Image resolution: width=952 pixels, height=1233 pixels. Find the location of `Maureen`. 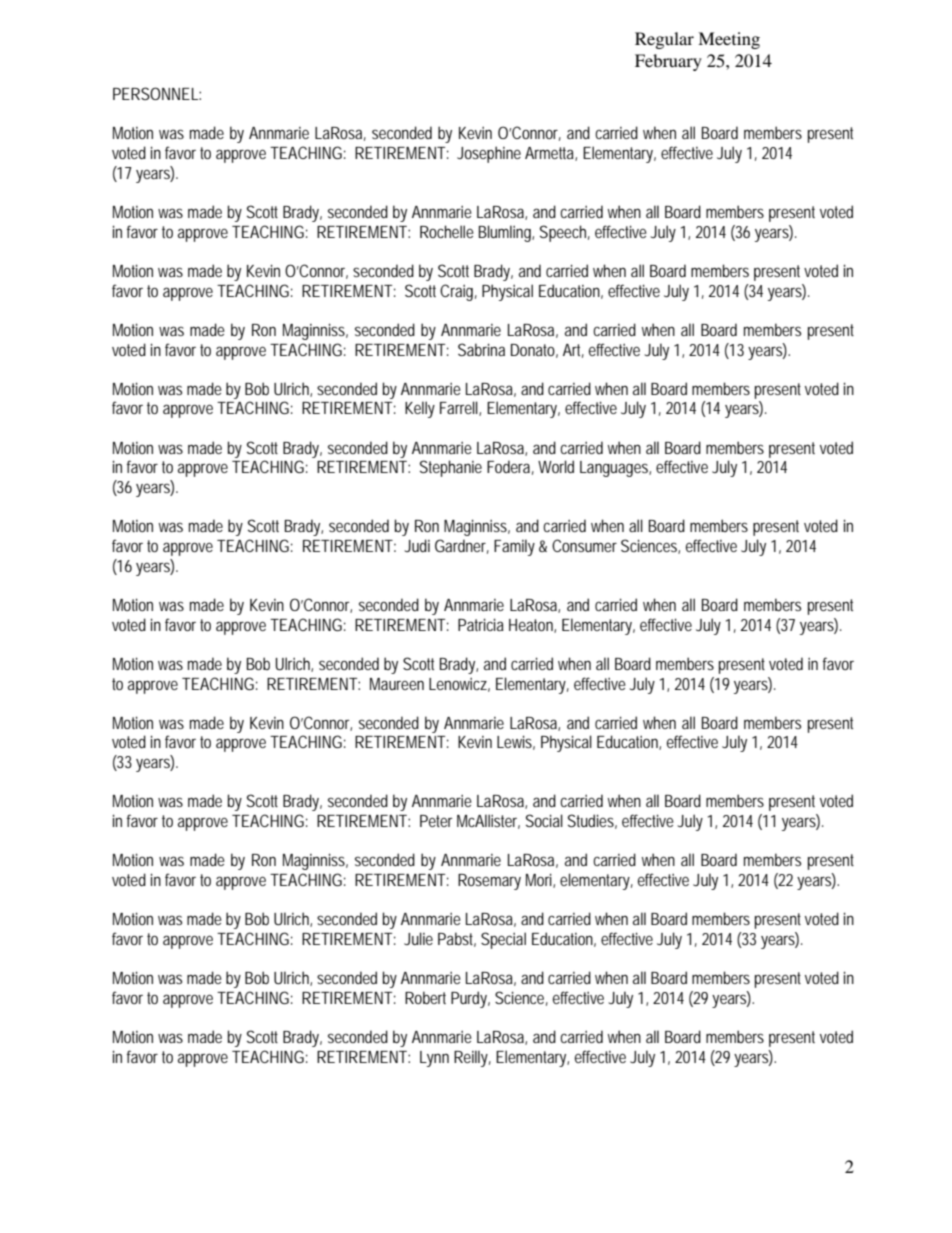

Maureen is located at coordinates (397, 684).
